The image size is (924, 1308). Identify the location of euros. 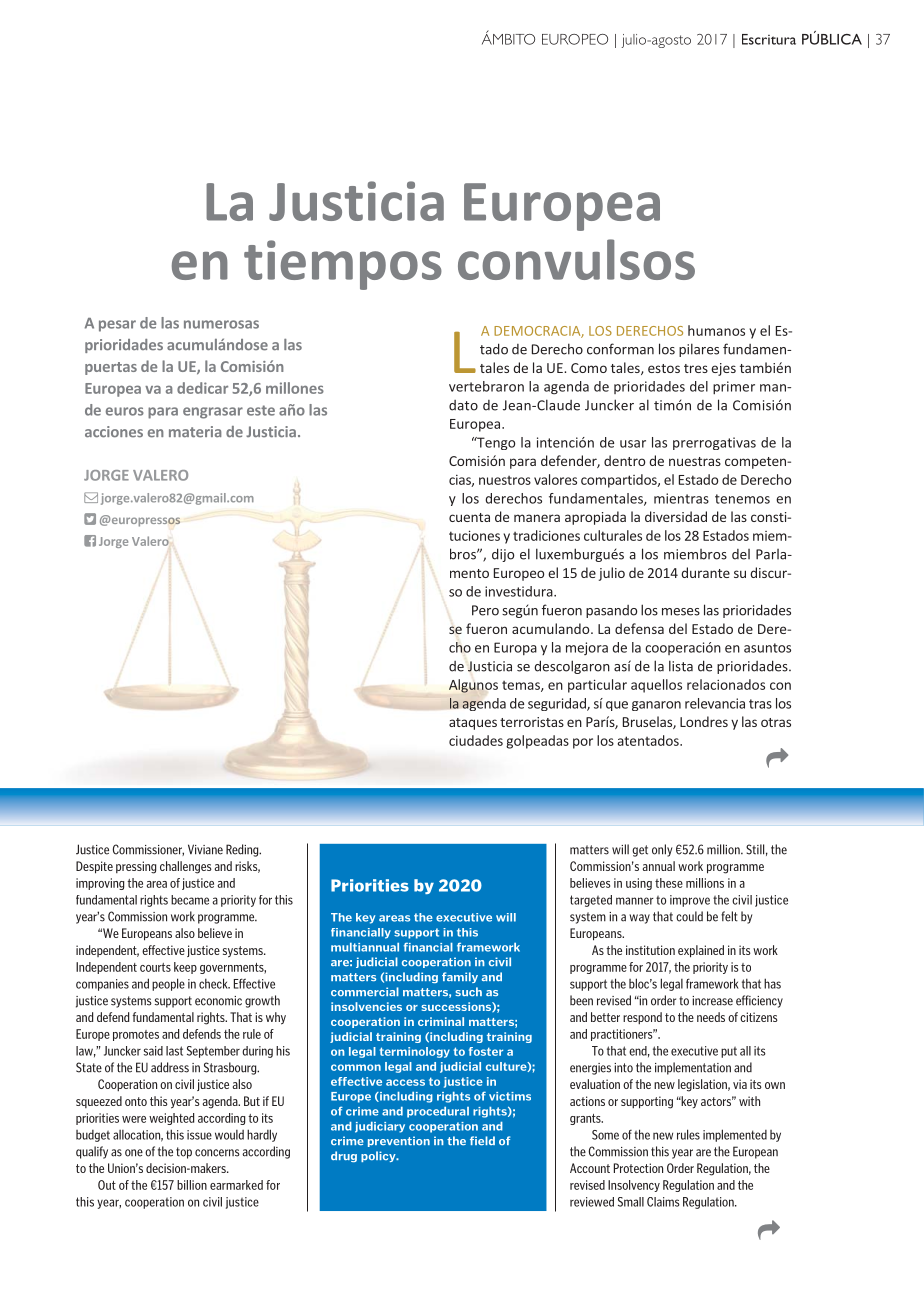
(125, 411).
